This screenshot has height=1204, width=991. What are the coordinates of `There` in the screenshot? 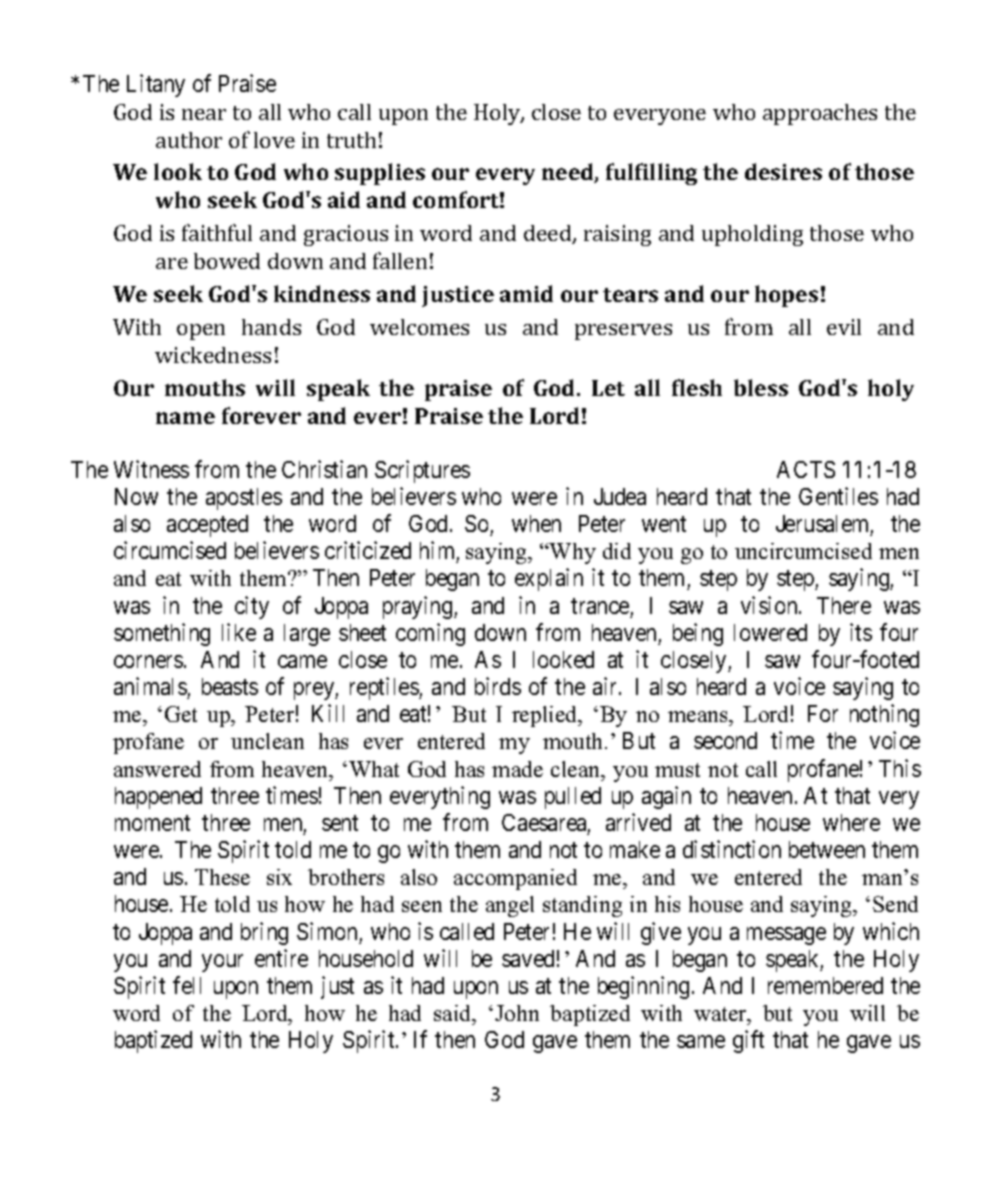 It's located at (844, 605).
